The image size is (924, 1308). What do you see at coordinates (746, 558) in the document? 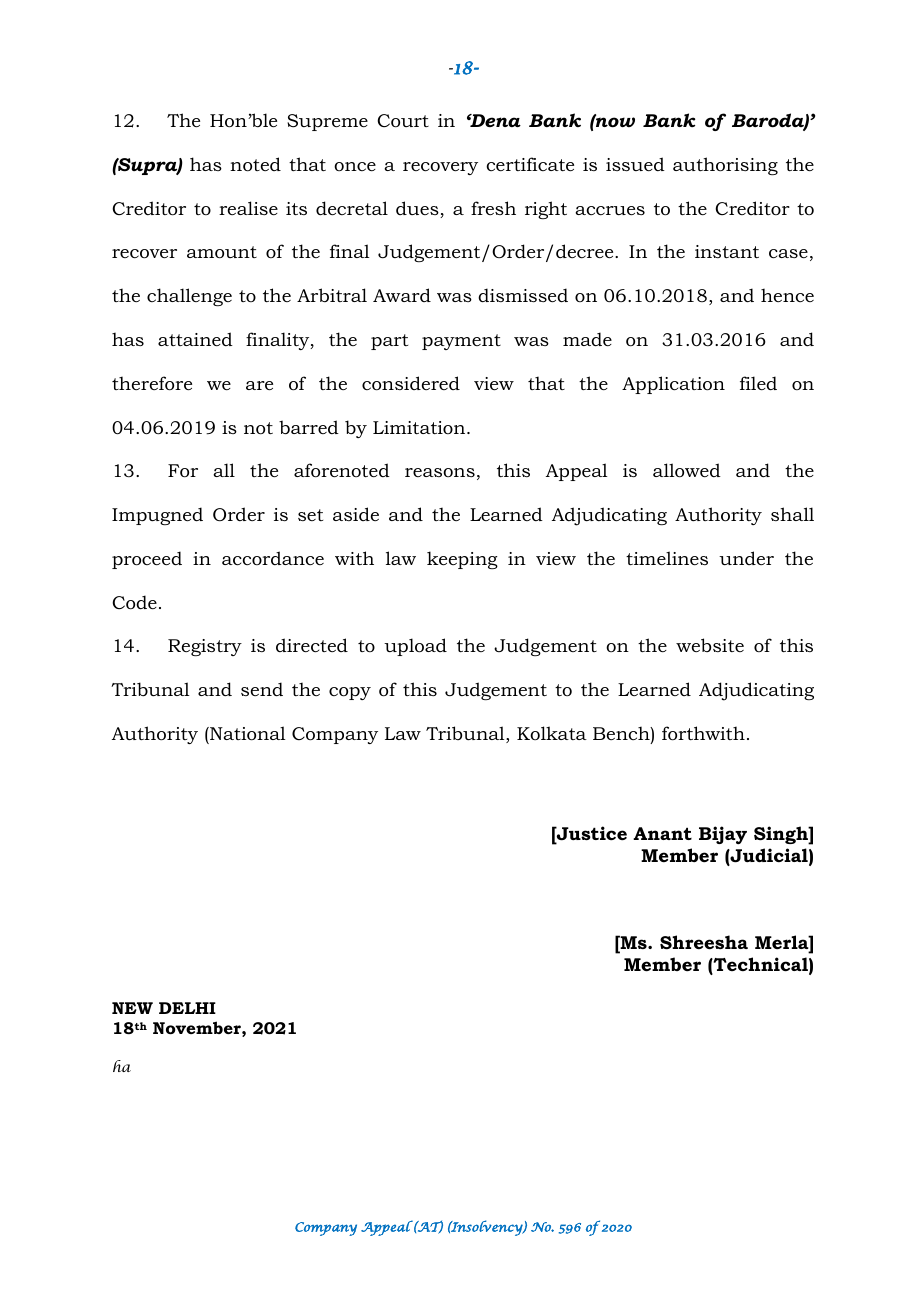
I see `under` at bounding box center [746, 558].
